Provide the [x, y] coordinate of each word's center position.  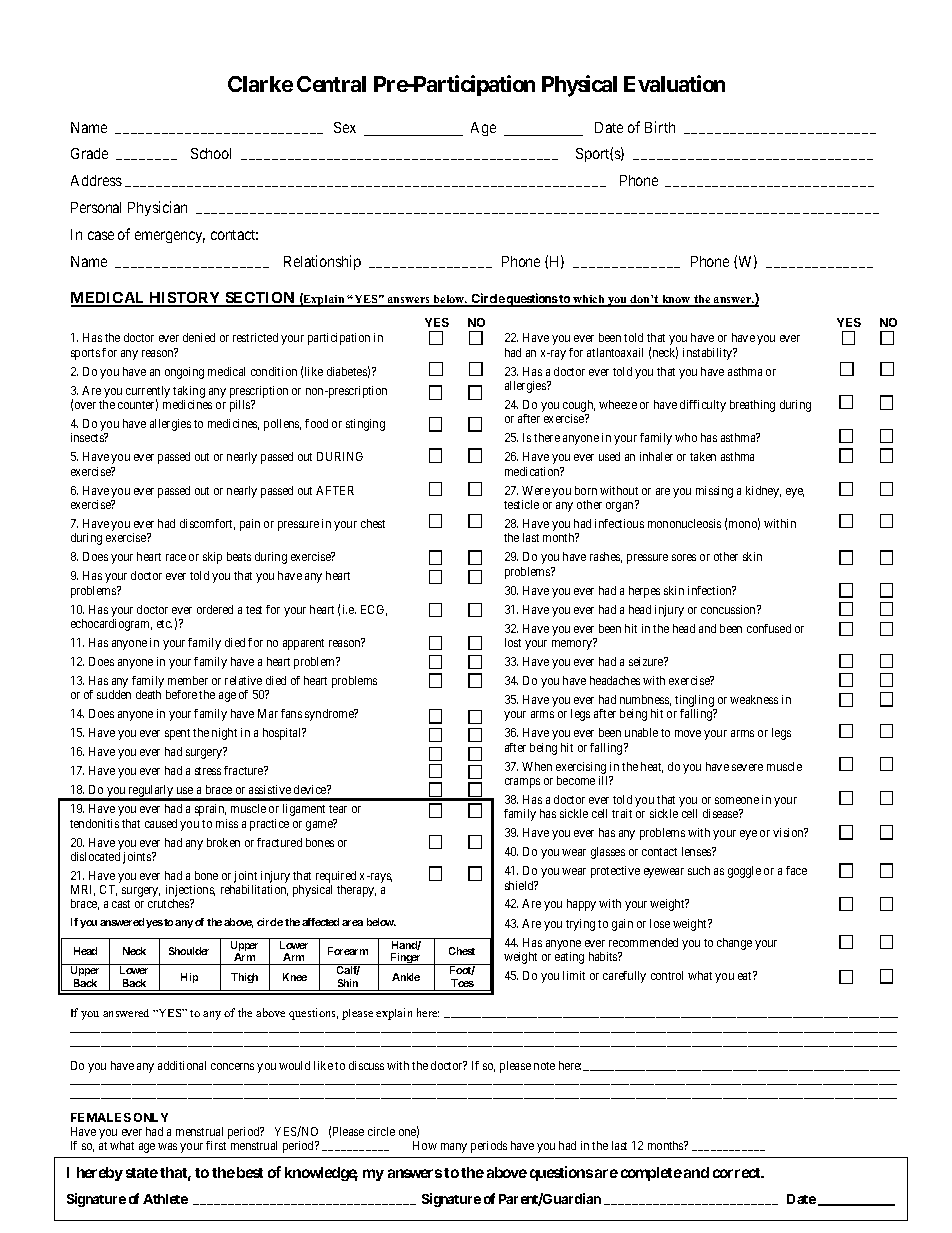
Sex [345, 127]
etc [164, 624]
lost [513, 642]
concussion [729, 609]
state [142, 1173]
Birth [660, 127]
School [211, 153]
